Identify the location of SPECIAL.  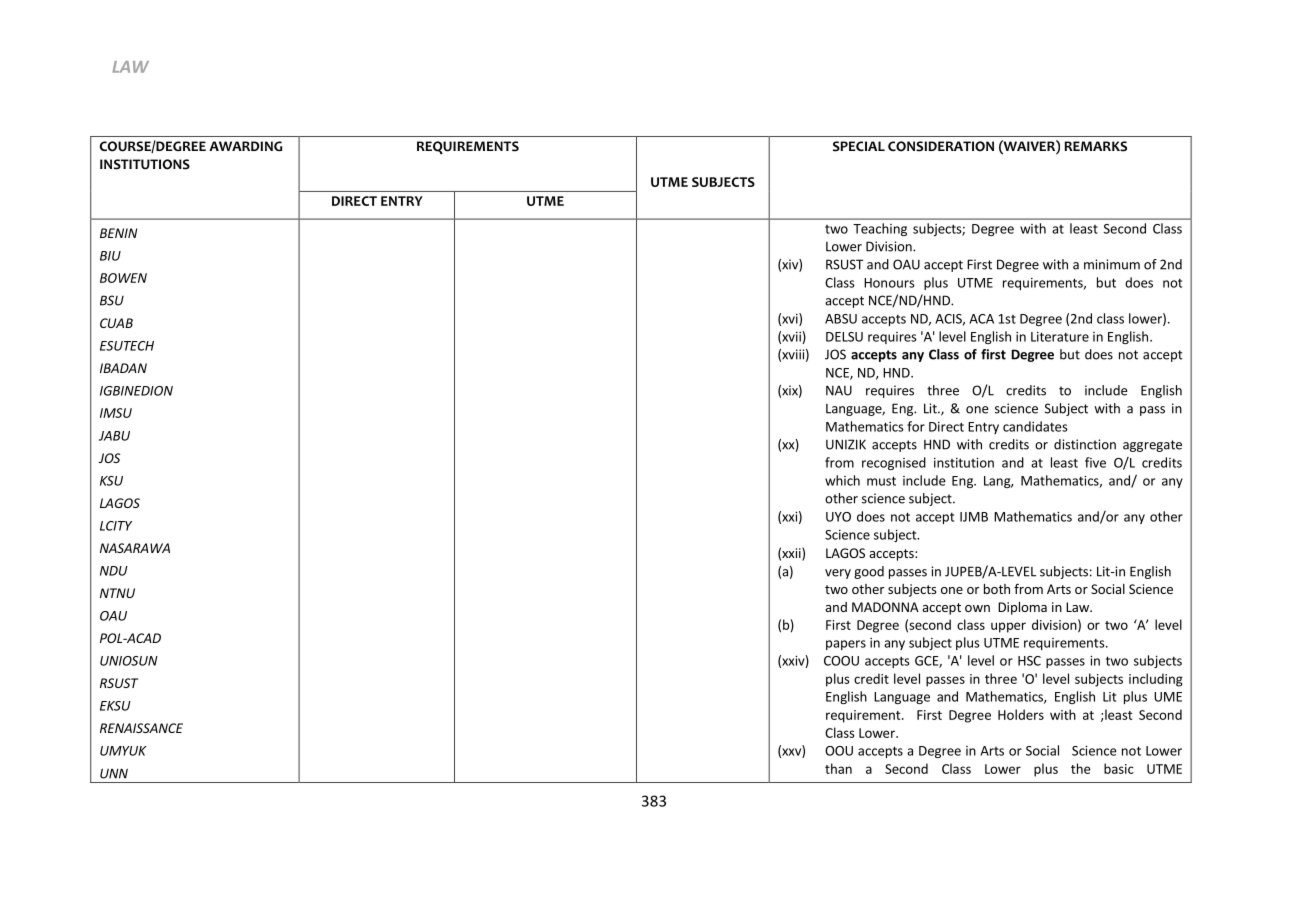
(859, 146).
